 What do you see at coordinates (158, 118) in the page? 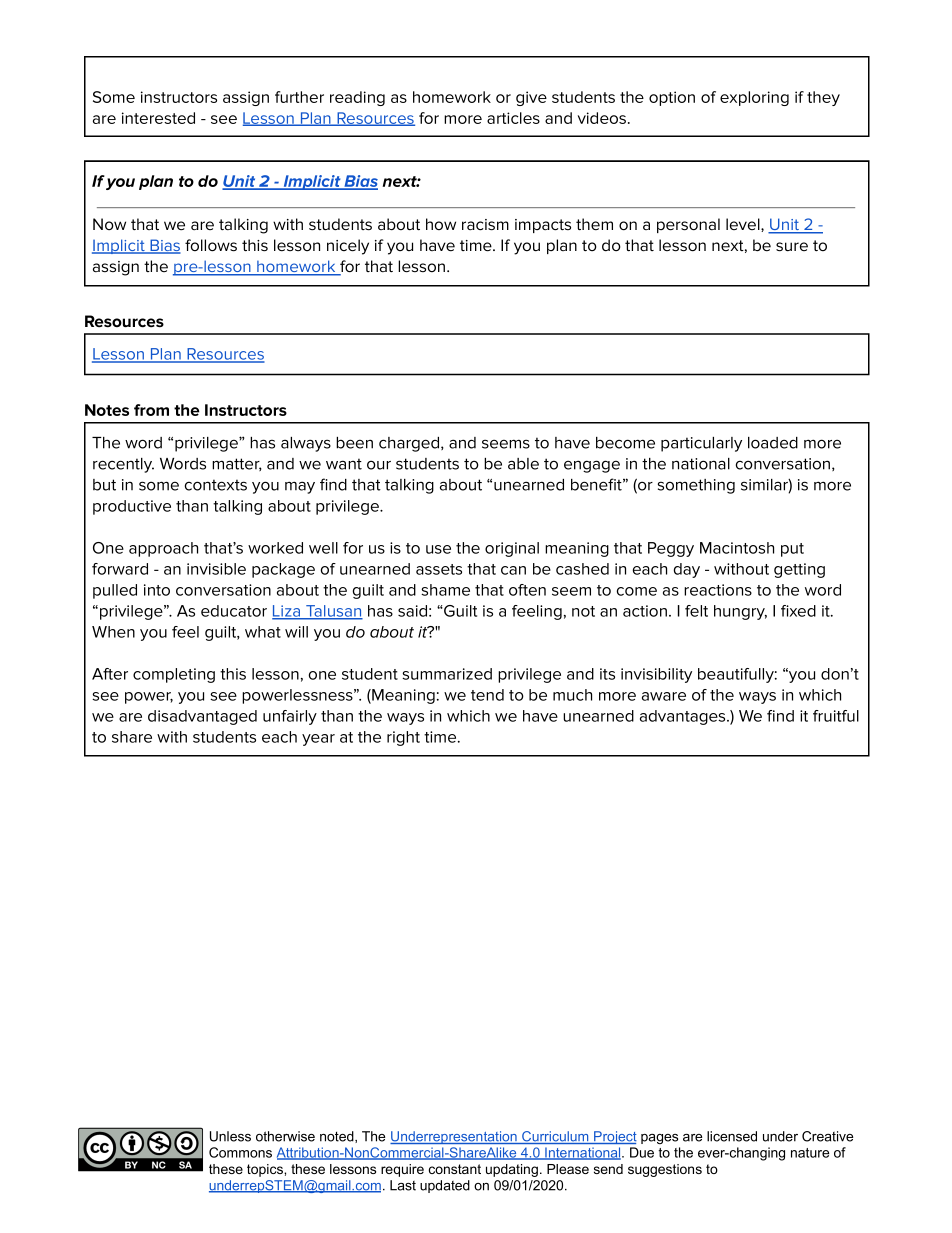
I see `interested` at bounding box center [158, 118].
